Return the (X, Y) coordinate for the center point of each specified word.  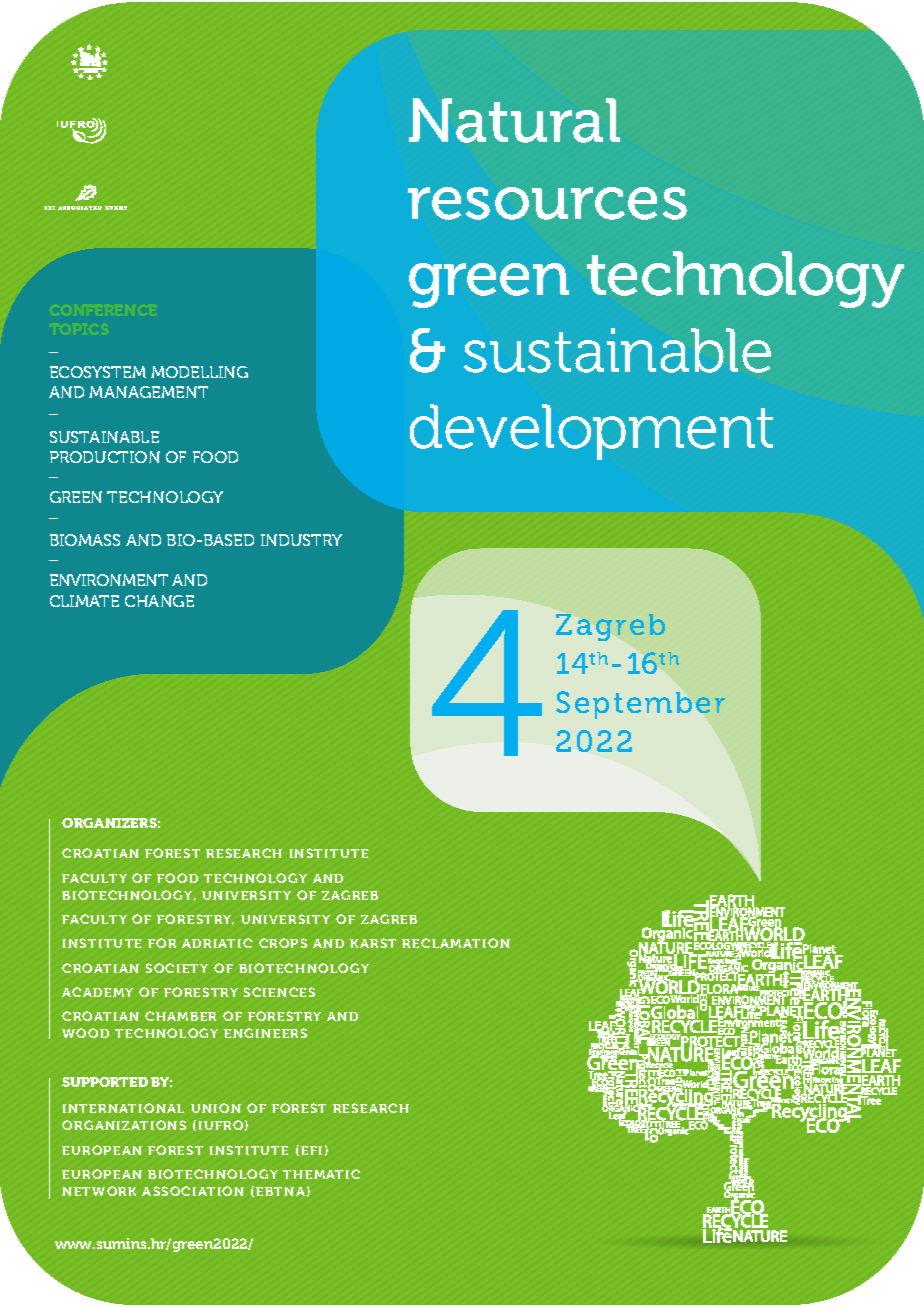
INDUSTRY (301, 540)
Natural (514, 120)
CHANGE (159, 601)
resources (547, 203)
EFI (311, 1150)
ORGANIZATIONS (124, 1125)
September (640, 705)
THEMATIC (321, 1174)
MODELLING (199, 372)
